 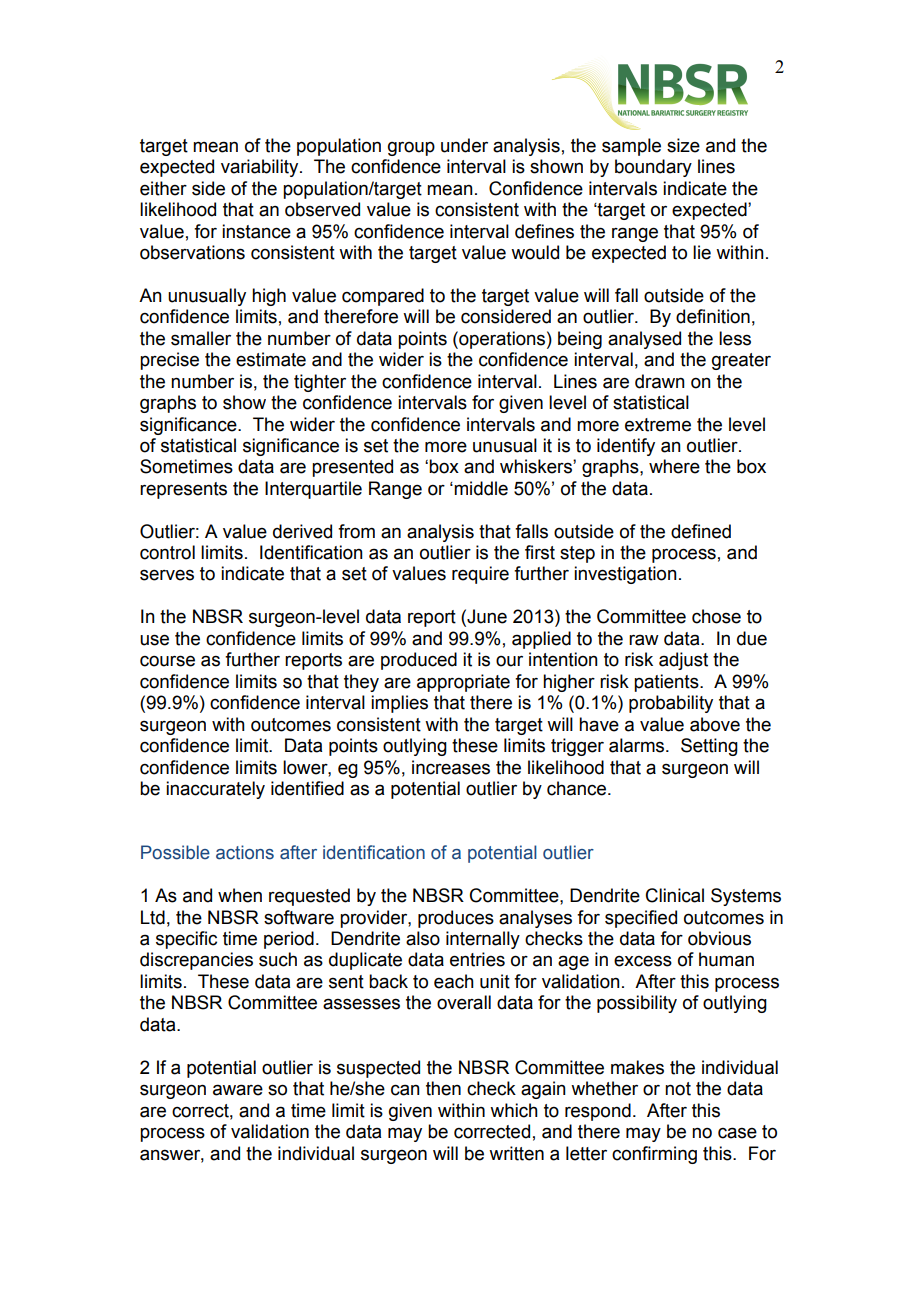 I want to click on estimate, so click(x=271, y=359).
